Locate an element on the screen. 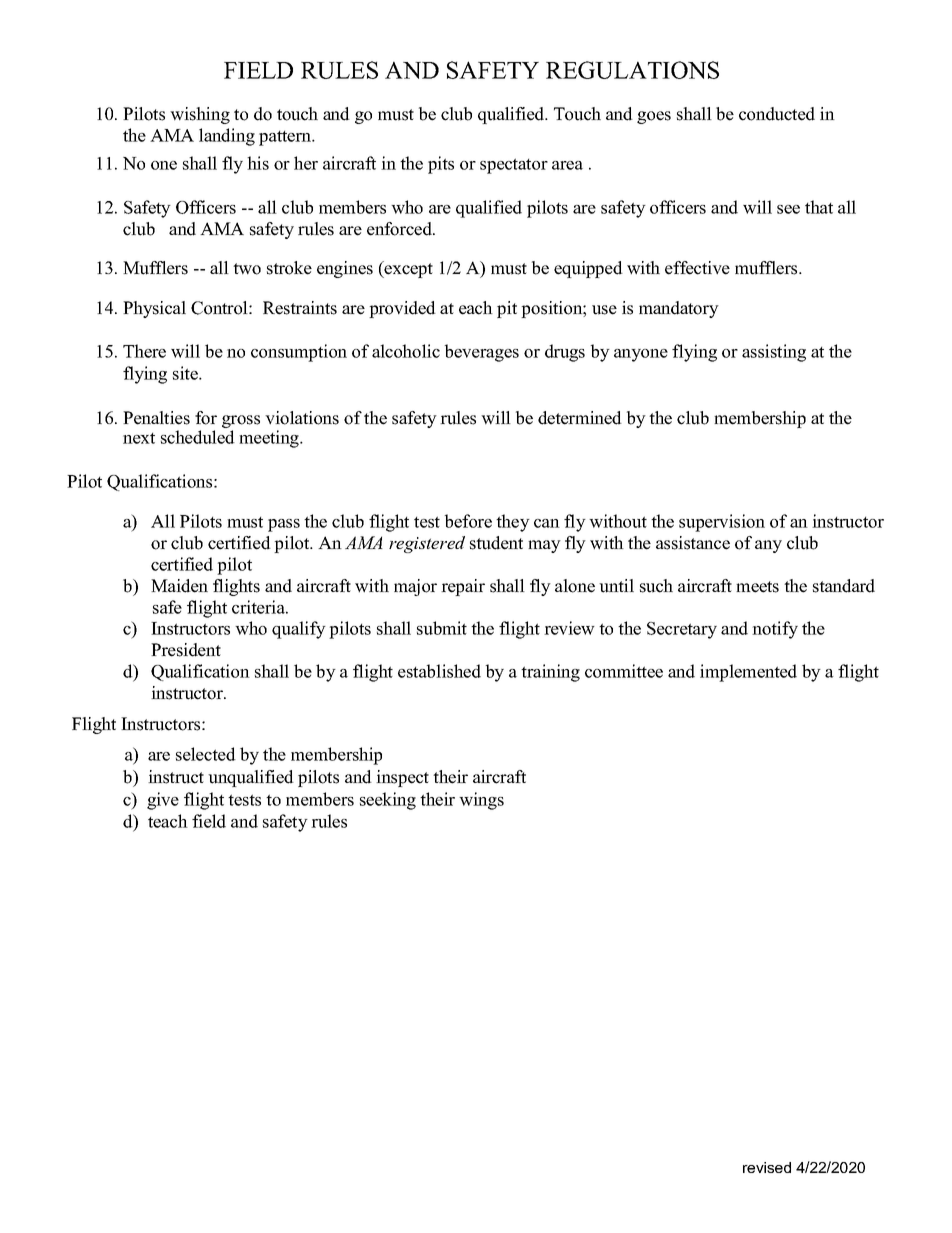 This screenshot has height=1233, width=952. beverages is located at coordinates (482, 353).
